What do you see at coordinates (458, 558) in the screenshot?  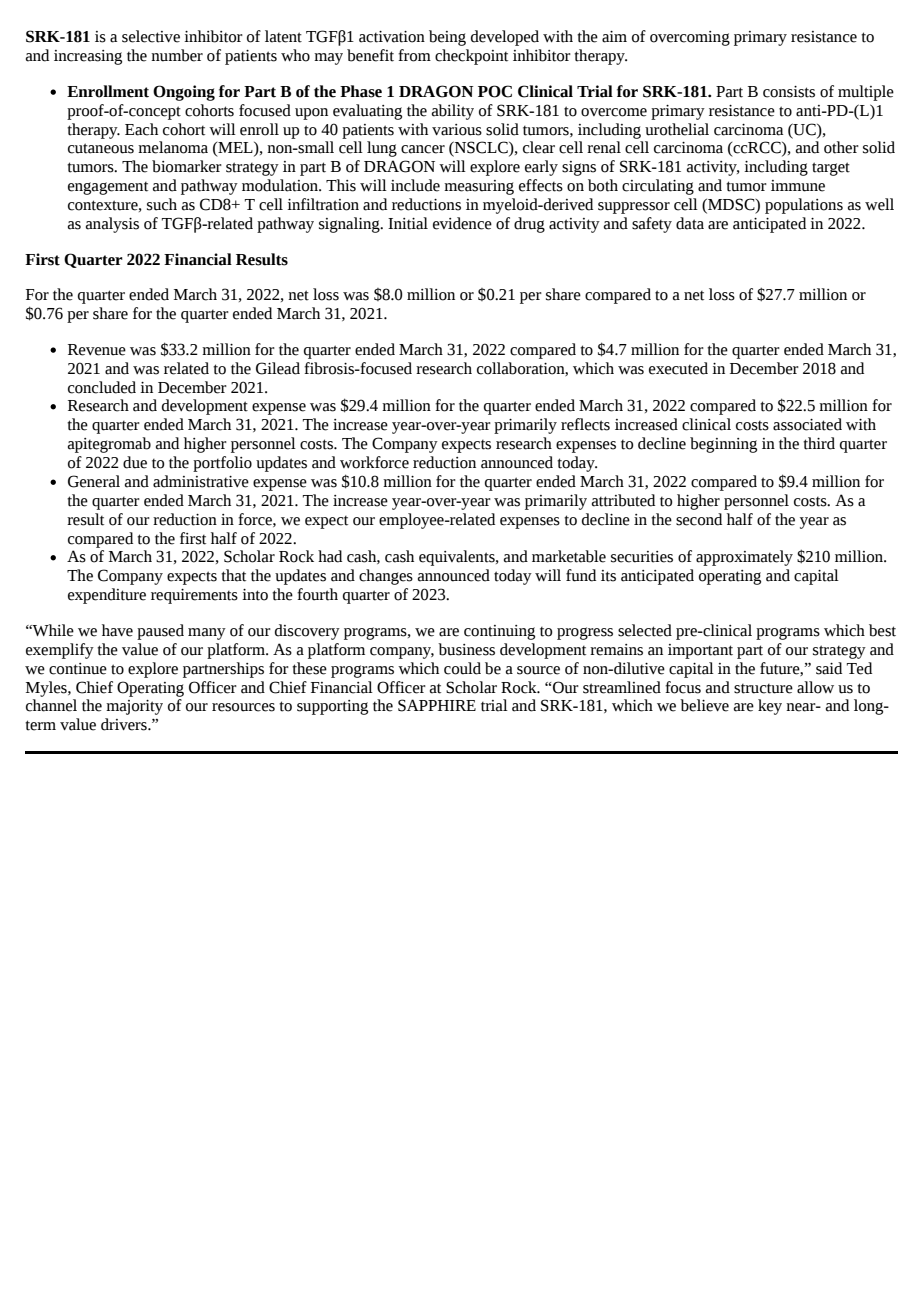 I see `equivalents` at bounding box center [458, 558].
